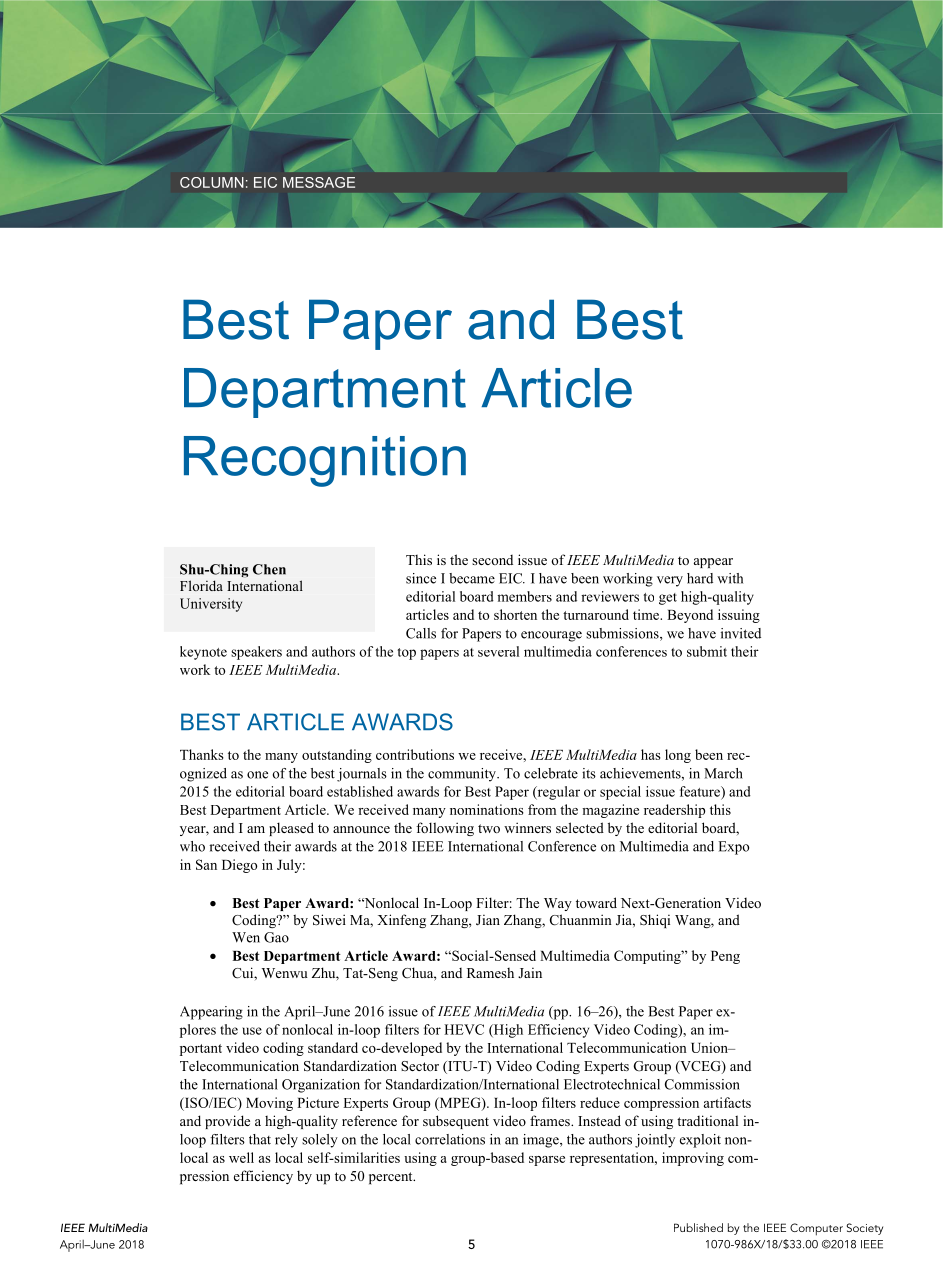 The height and width of the page is (1288, 943). What do you see at coordinates (734, 848) in the page?
I see `Expo` at bounding box center [734, 848].
